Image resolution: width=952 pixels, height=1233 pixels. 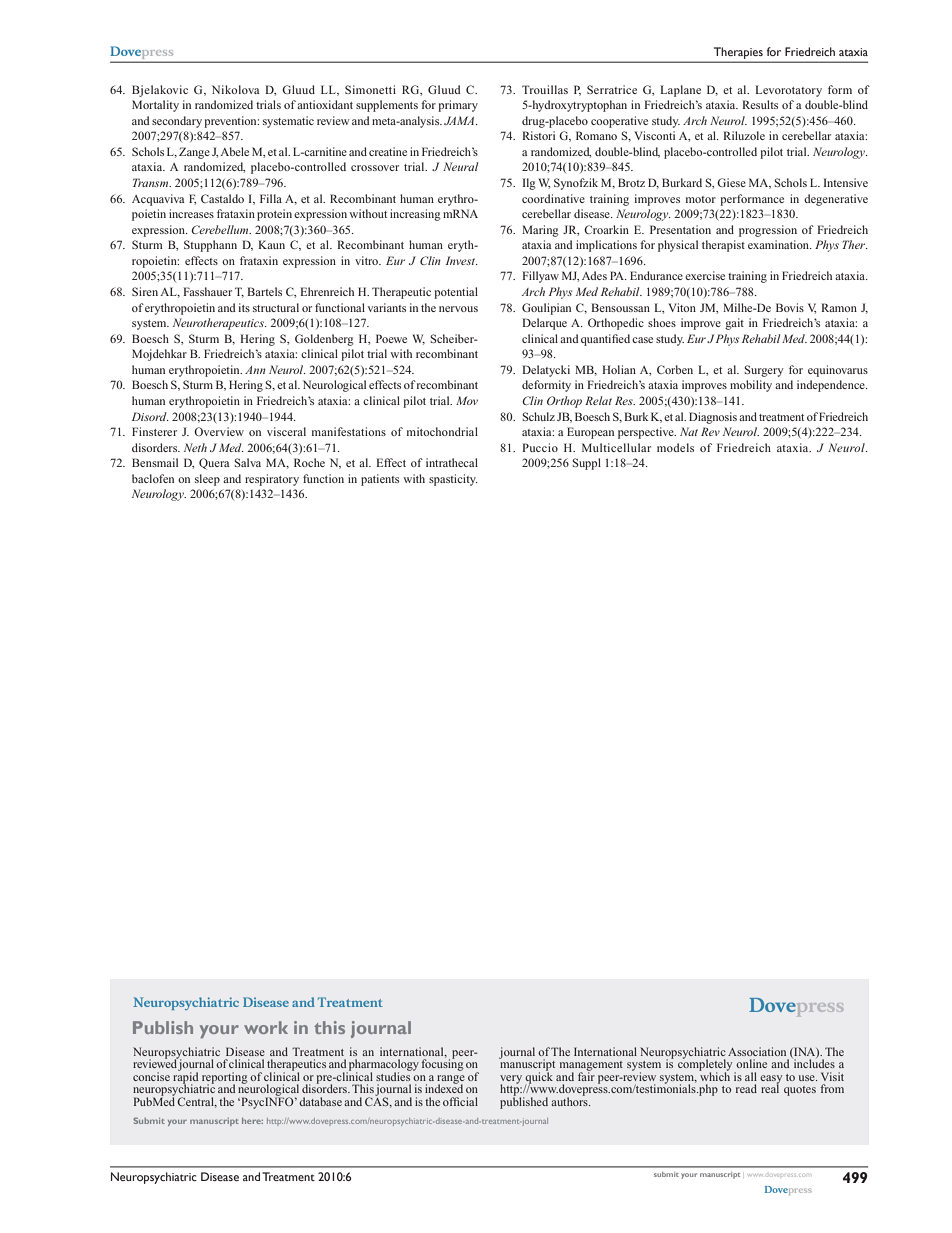 What do you see at coordinates (207, 480) in the screenshot?
I see `sleep` at bounding box center [207, 480].
